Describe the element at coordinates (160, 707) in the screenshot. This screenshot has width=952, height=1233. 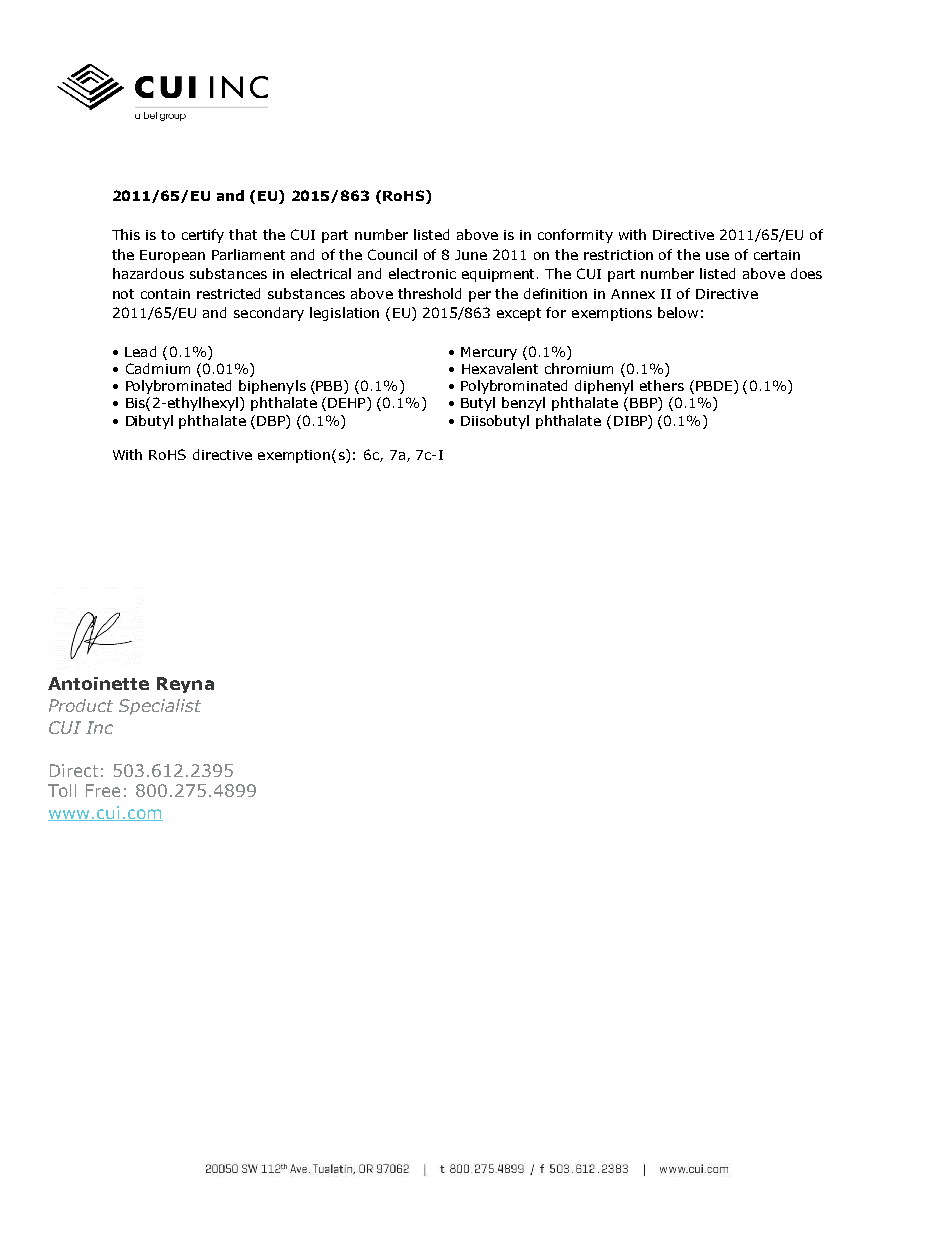
I see `Specialist` at that location.
